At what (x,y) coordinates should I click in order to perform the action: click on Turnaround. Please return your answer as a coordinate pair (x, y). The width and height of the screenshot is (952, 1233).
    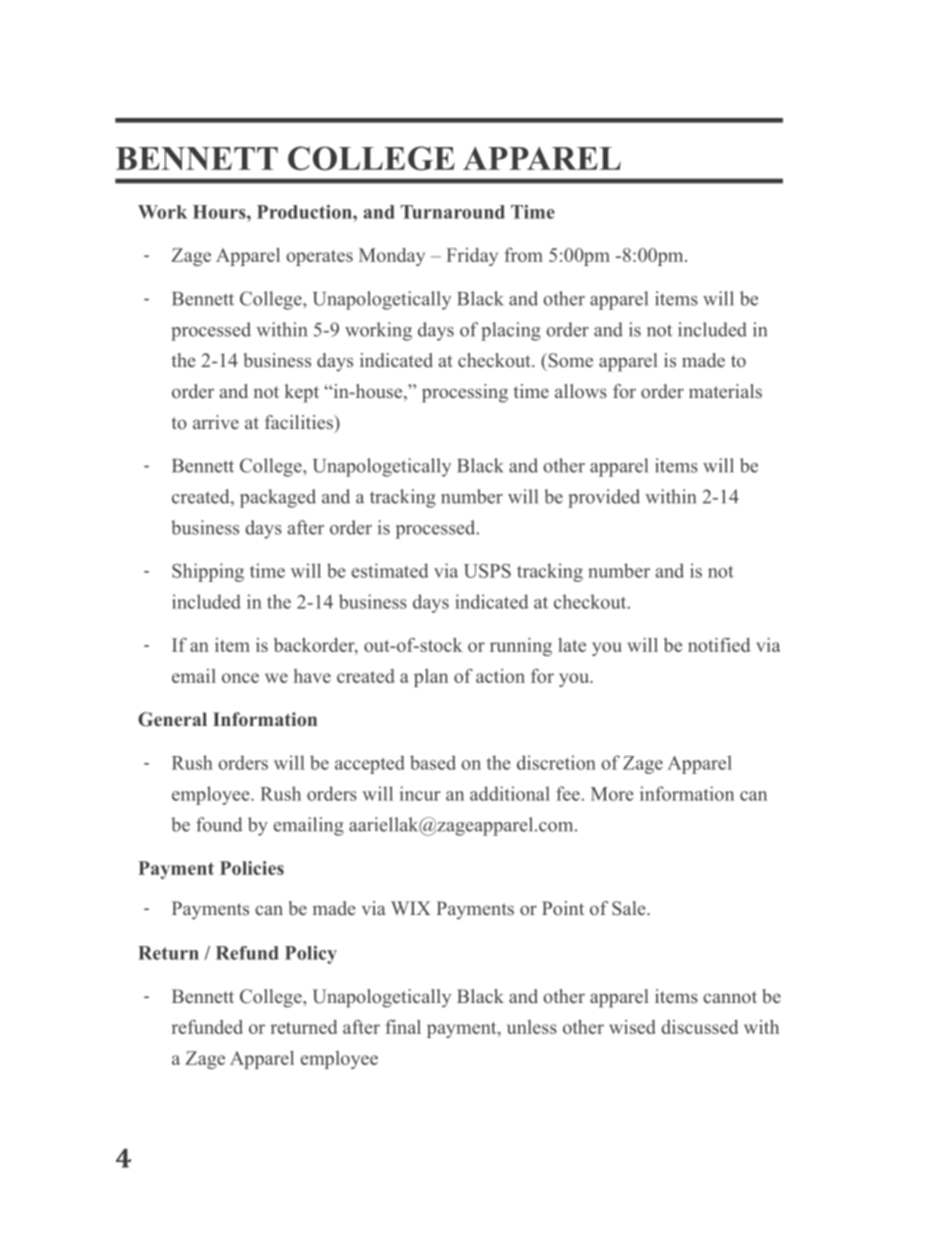
    Looking at the image, I should click on (452, 212).
